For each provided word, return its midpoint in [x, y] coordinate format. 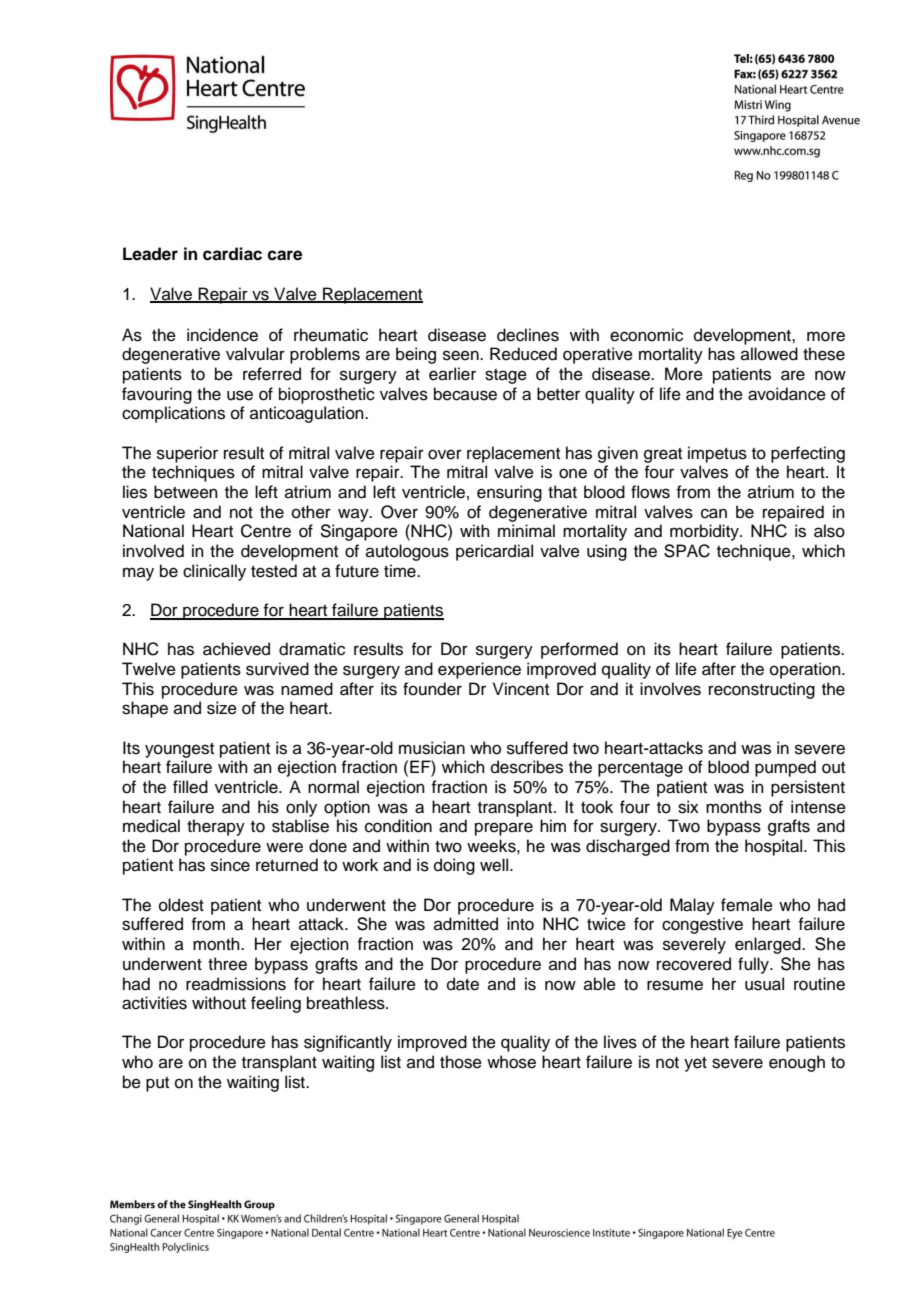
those [461, 1062]
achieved [236, 649]
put [157, 1084]
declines [528, 335]
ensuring [509, 493]
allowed [769, 354]
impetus [717, 454]
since [230, 865]
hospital [775, 847]
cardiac [232, 254]
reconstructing [762, 690]
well [495, 865]
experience [479, 670]
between [186, 492]
